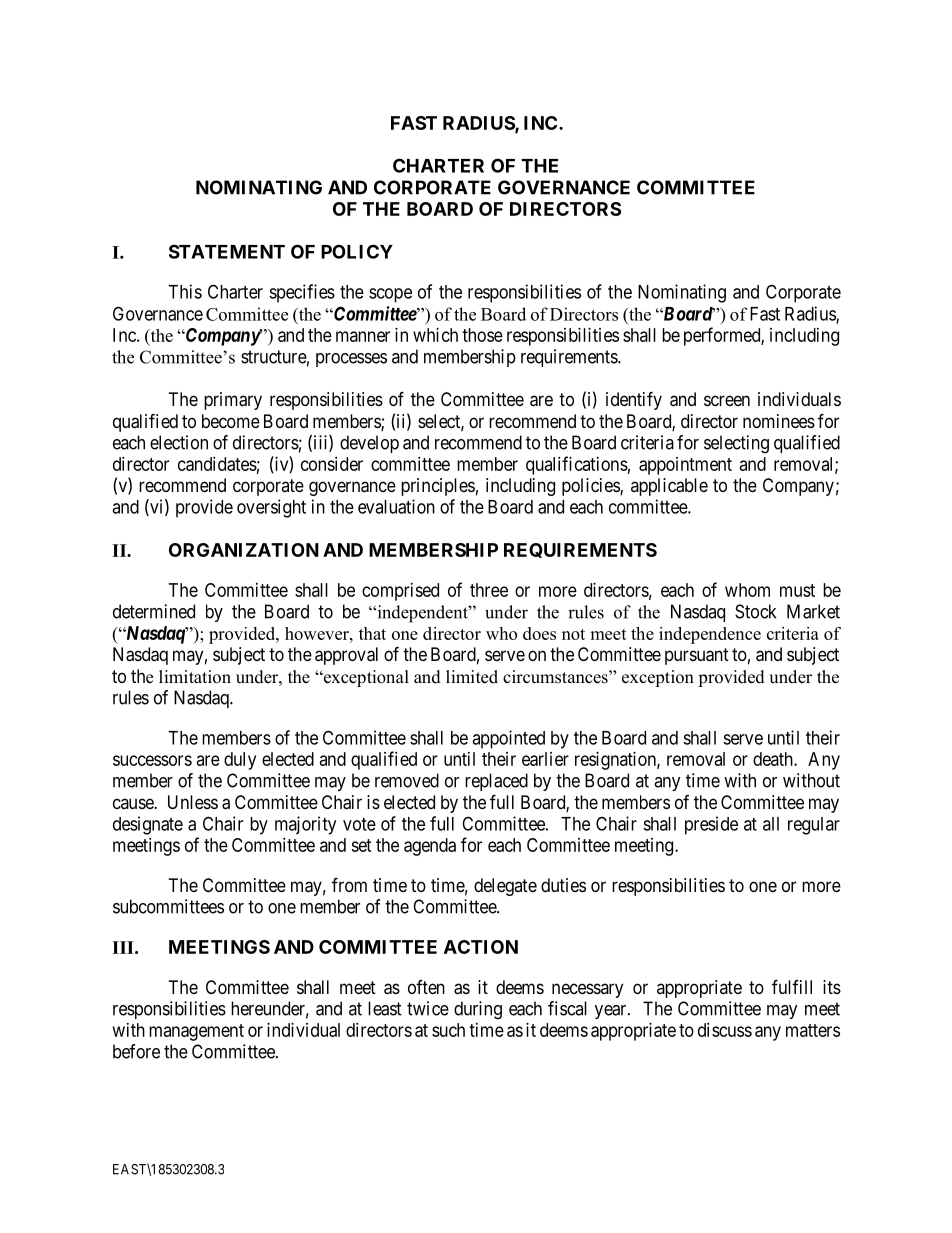  What do you see at coordinates (244, 550) in the screenshot?
I see `ORGANIZATION` at bounding box center [244, 550].
